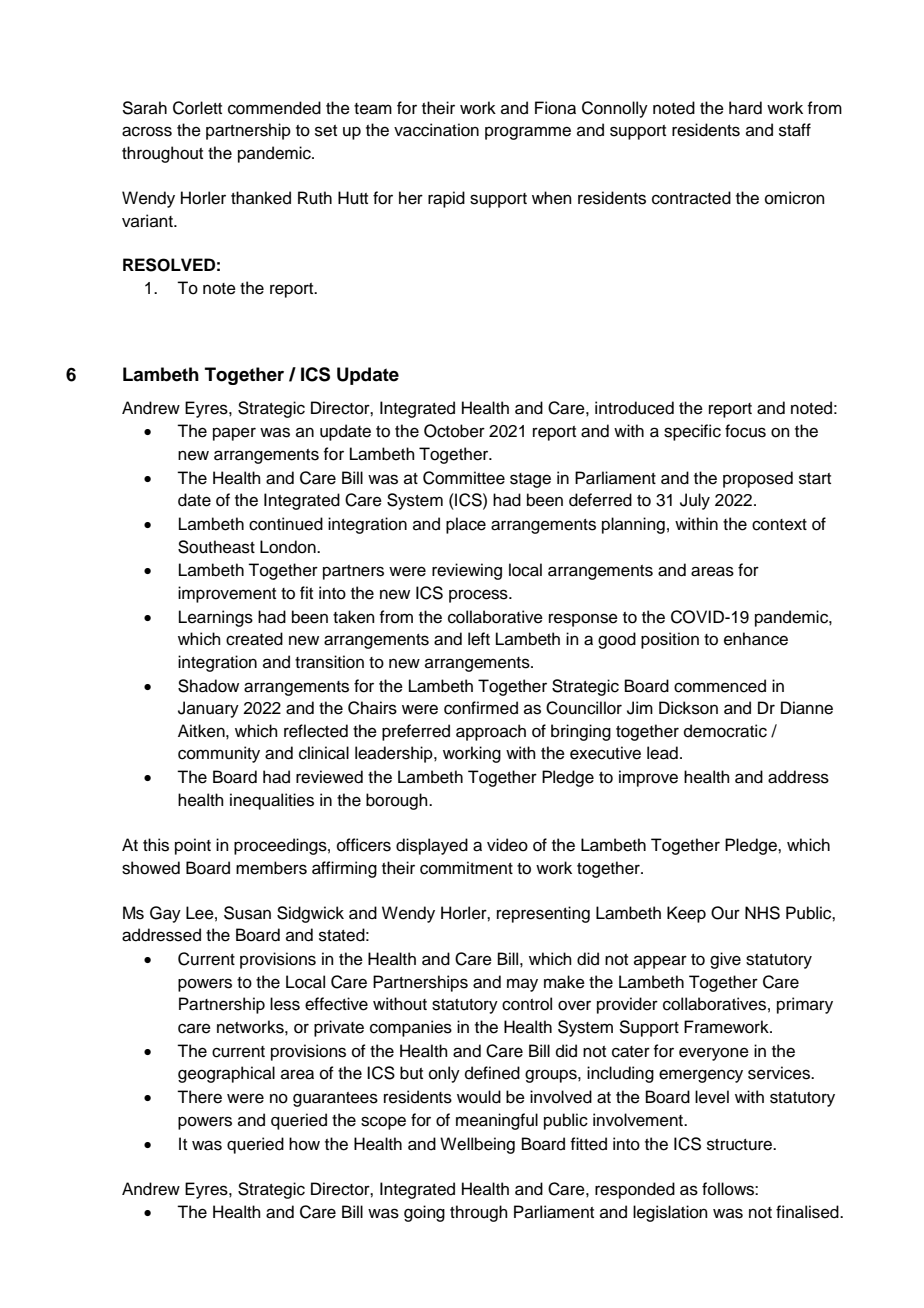  Describe the element at coordinates (247, 913) in the page. I see `Susan` at that location.
